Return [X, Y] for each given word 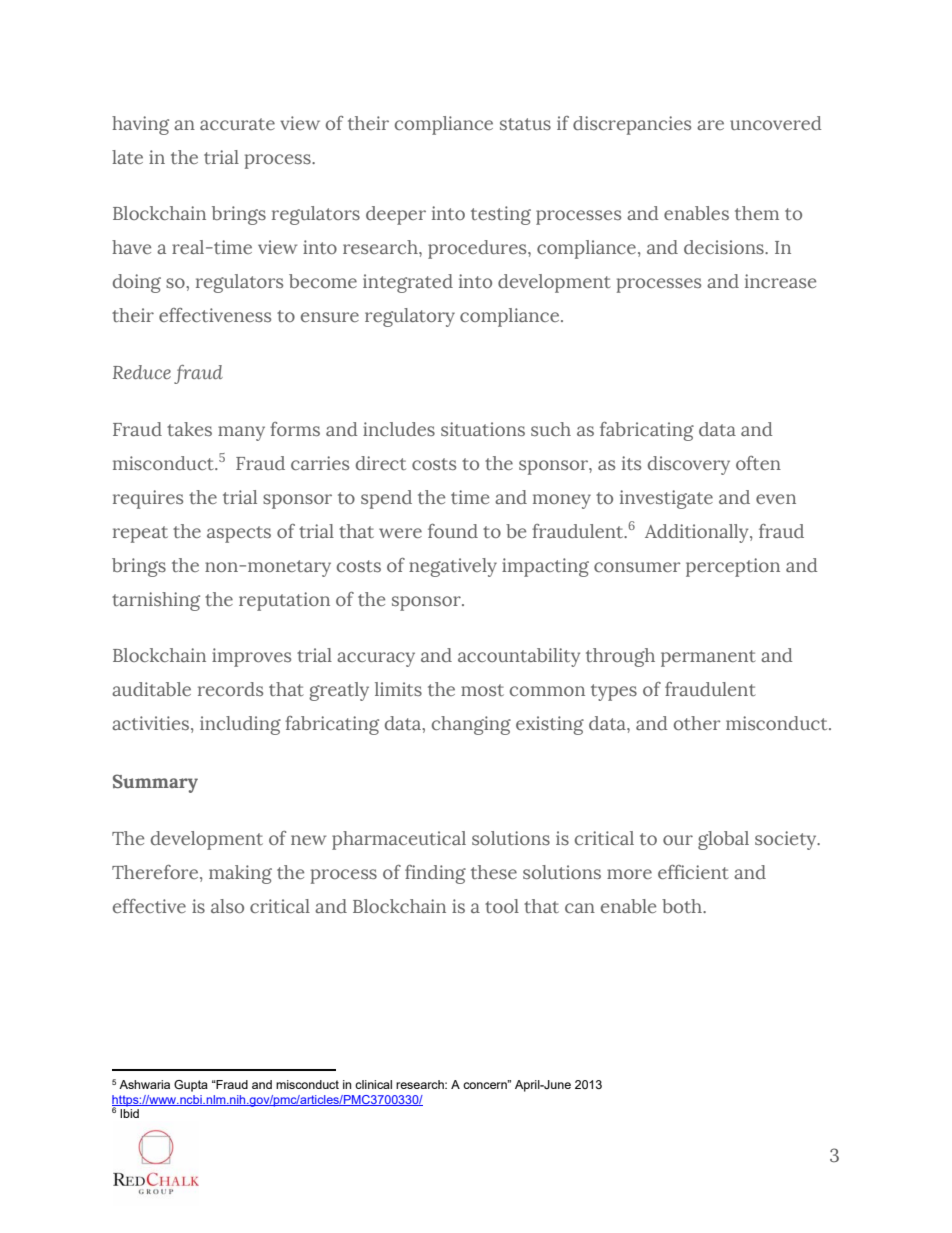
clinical [373, 1084]
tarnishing [156, 601]
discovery [689, 465]
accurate [237, 124]
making [240, 874]
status [525, 124]
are [710, 125]
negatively [453, 567]
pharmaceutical [399, 840]
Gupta [191, 1086]
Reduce [142, 372]
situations [483, 429]
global [723, 840]
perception [733, 567]
